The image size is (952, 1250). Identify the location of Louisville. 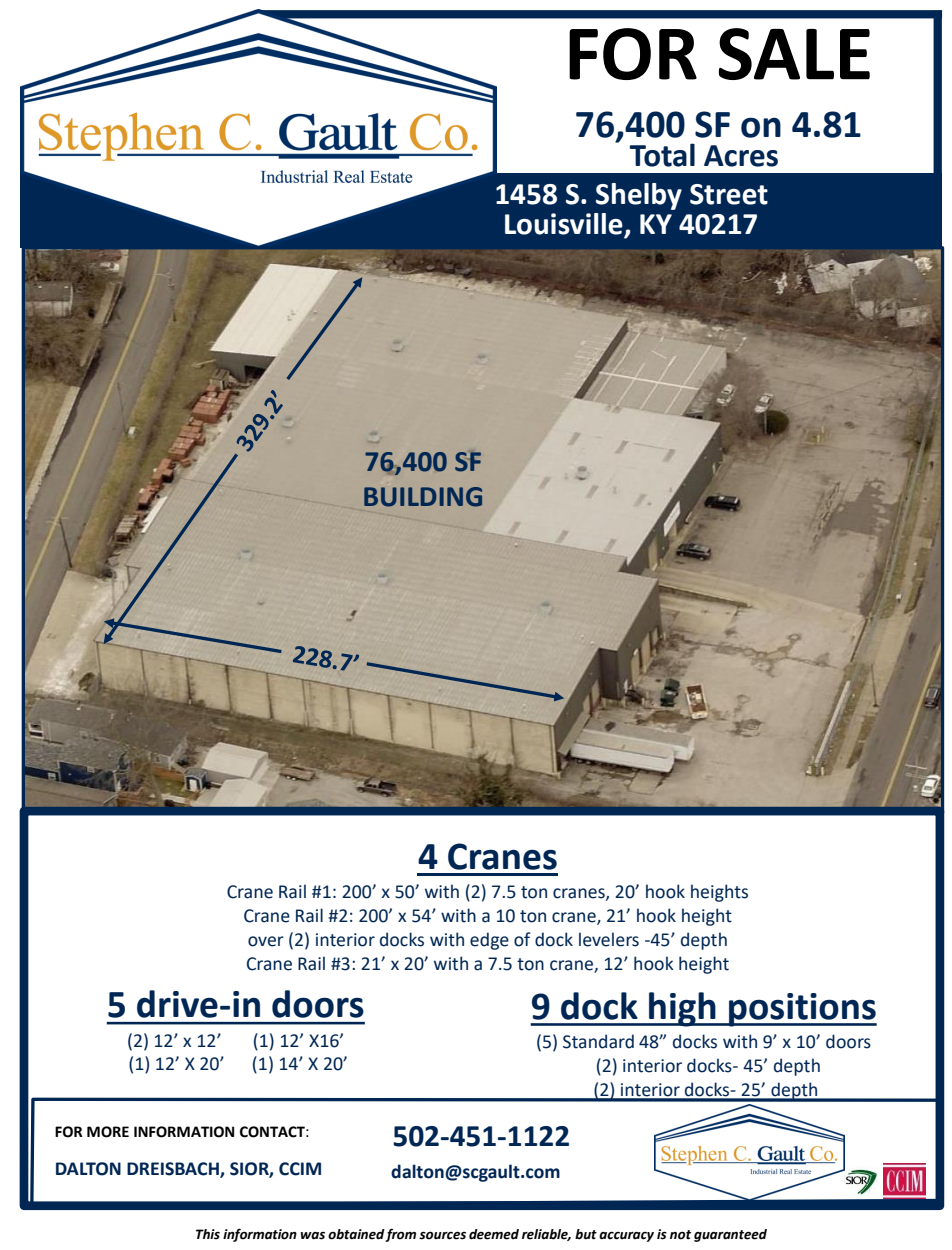
(565, 225).
